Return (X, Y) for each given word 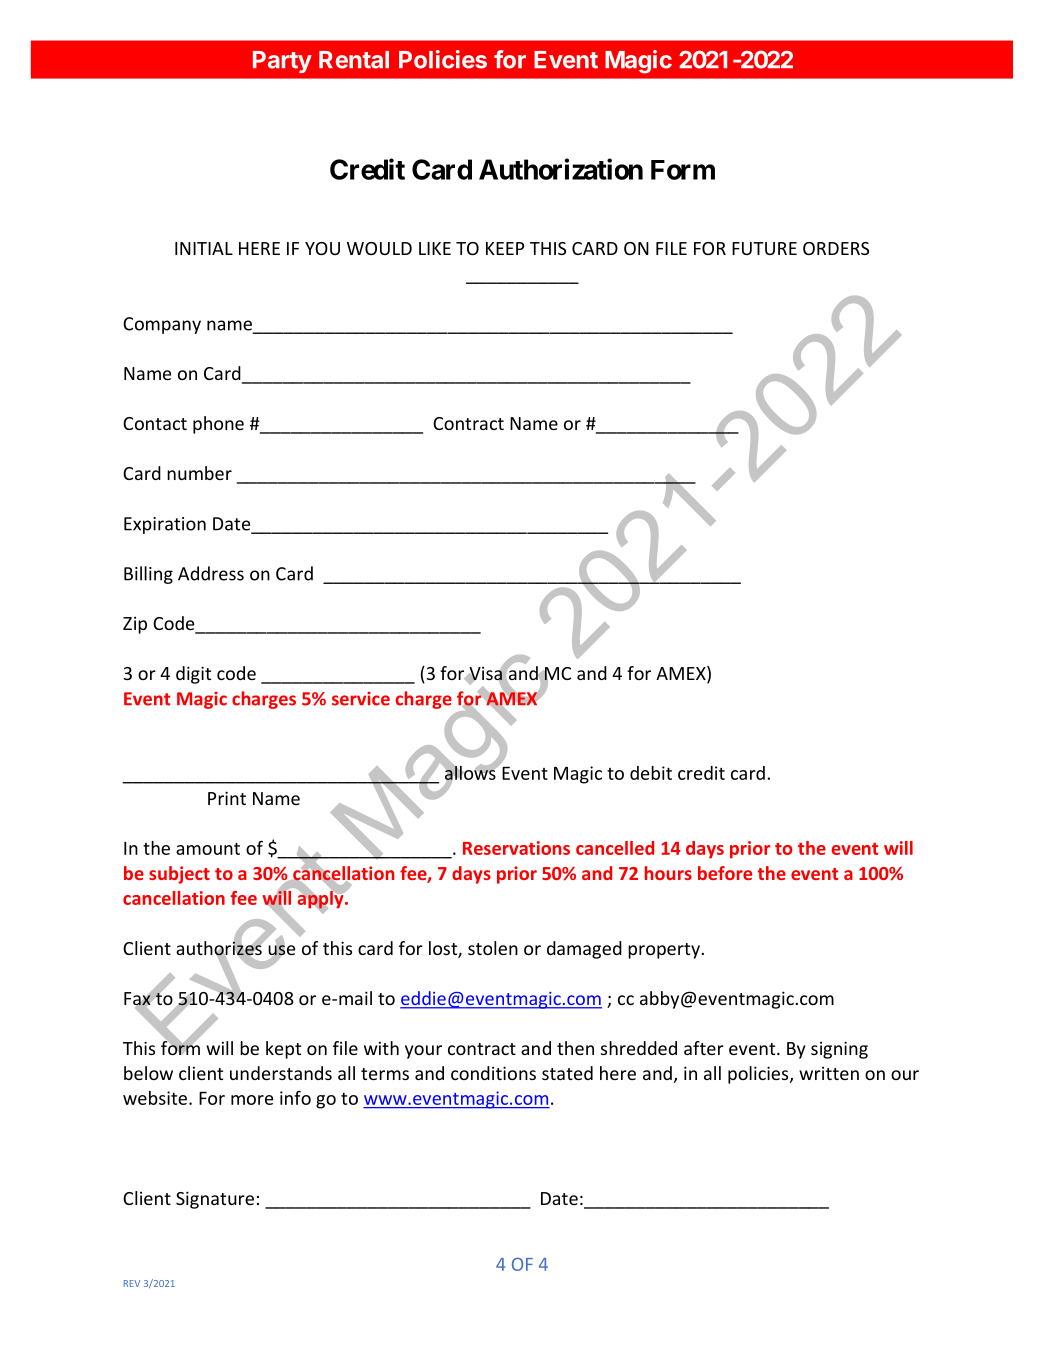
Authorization (561, 169)
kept (283, 1050)
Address (211, 573)
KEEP (505, 248)
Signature (215, 1200)
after (704, 1048)
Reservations (516, 848)
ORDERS (836, 248)
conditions (493, 1073)
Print (227, 798)
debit (651, 773)
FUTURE (764, 248)
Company (162, 325)
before (725, 873)
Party (282, 62)
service (361, 699)
